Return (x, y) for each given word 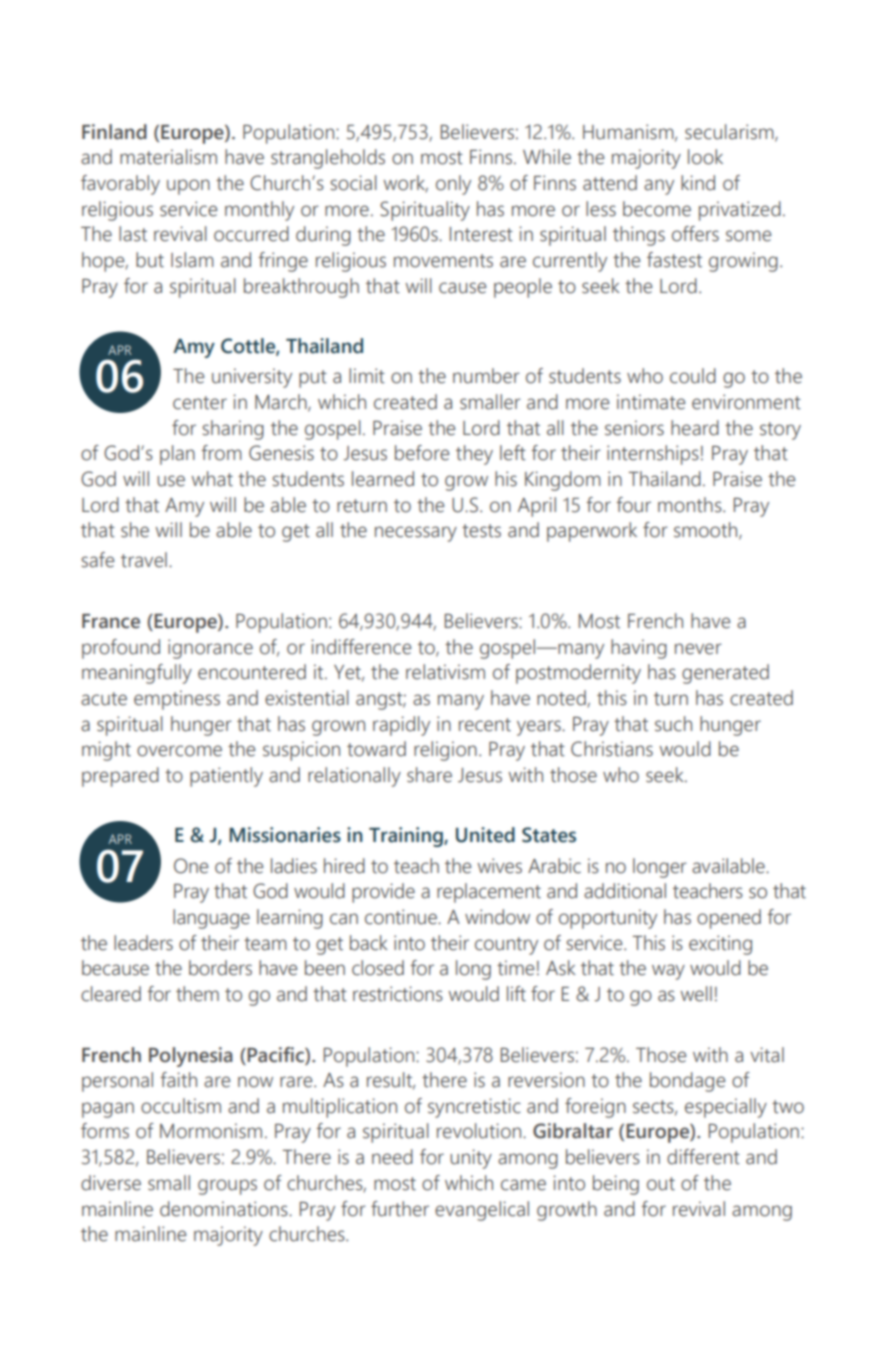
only (453, 185)
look (705, 157)
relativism (445, 672)
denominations (225, 1209)
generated (725, 674)
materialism (168, 157)
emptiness (177, 700)
